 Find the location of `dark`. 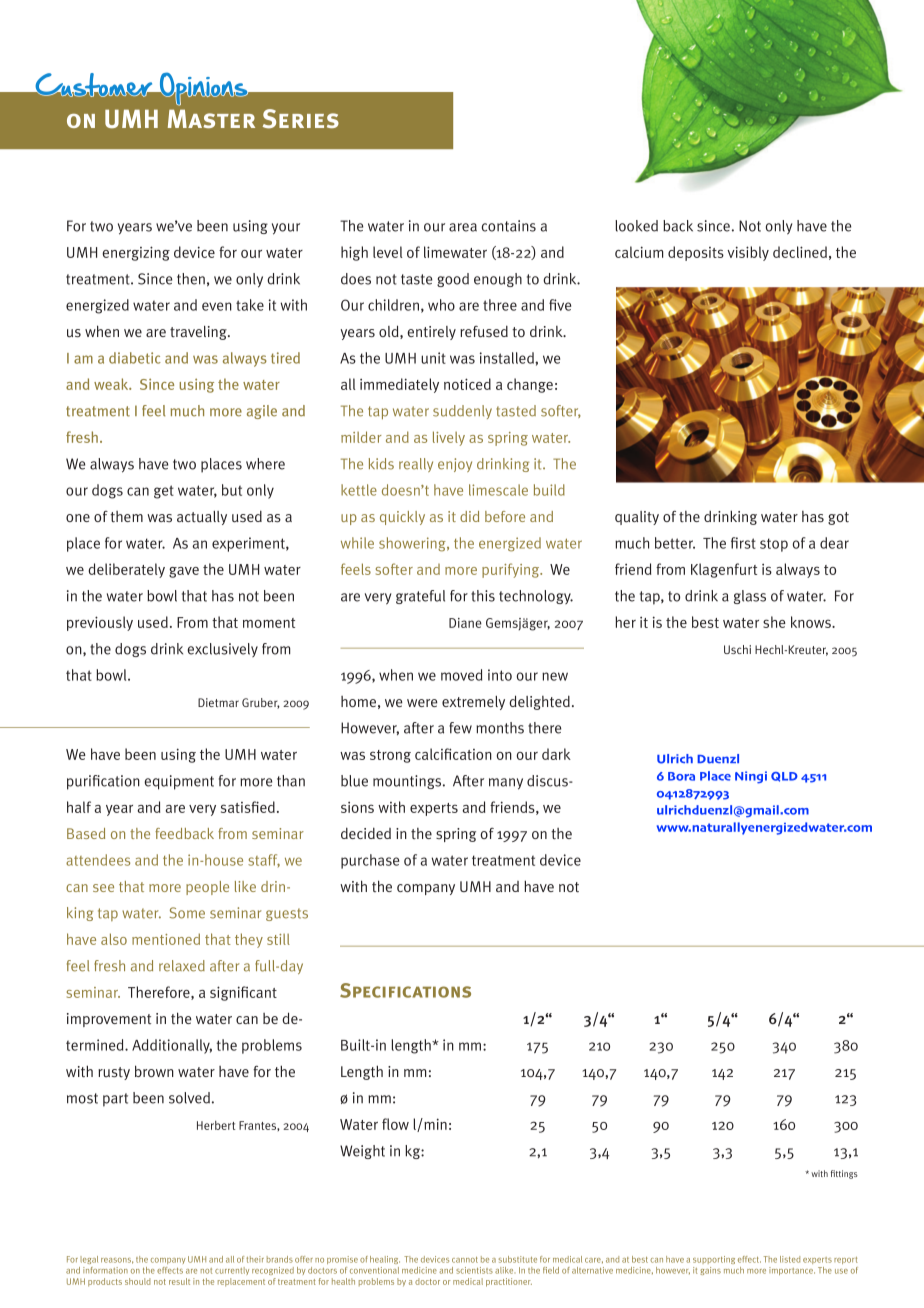

dark is located at coordinates (556, 754).
